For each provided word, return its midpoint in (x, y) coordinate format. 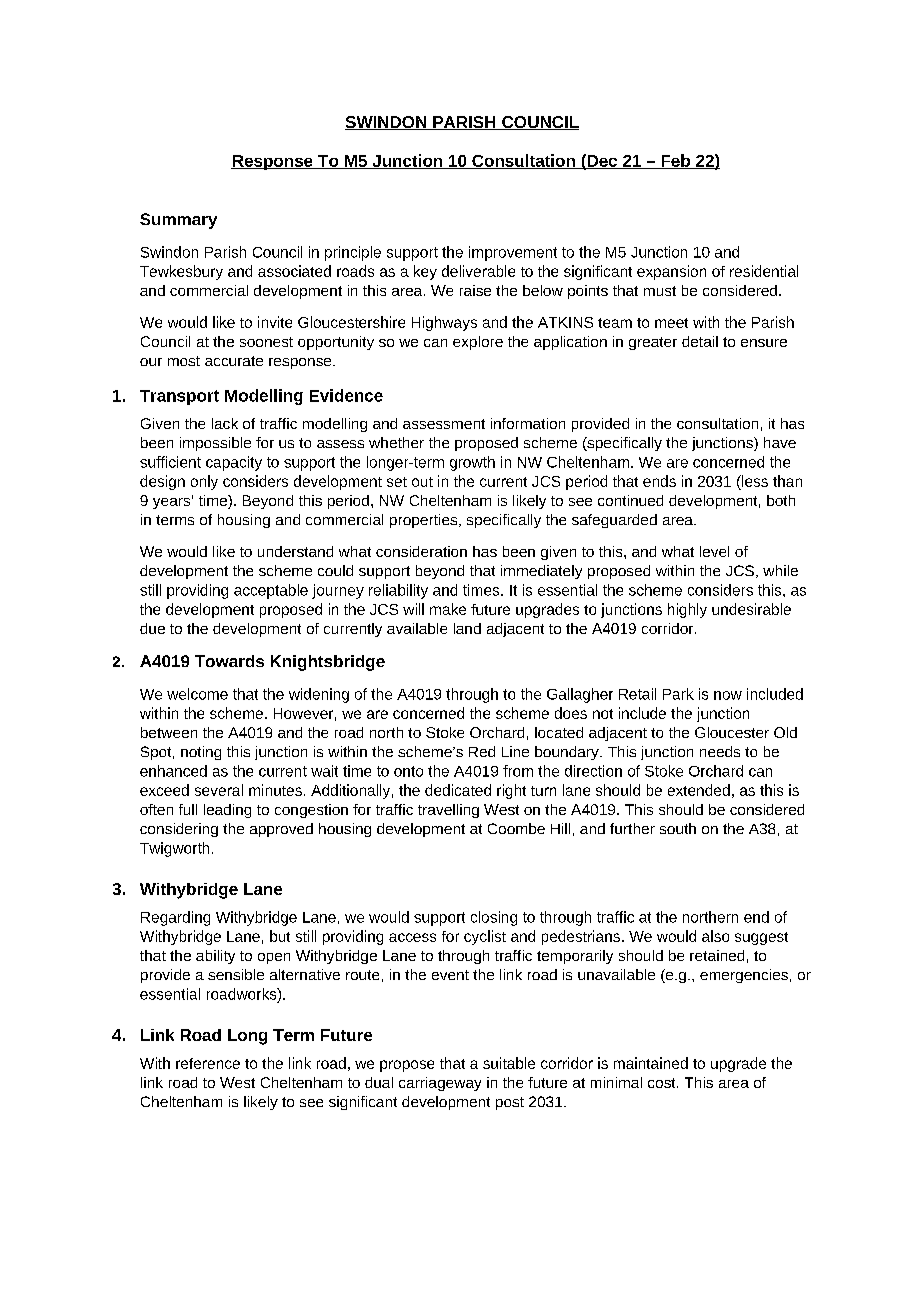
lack (225, 423)
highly (687, 610)
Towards (229, 661)
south (678, 828)
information (528, 423)
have (780, 442)
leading (227, 811)
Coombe (516, 828)
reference (208, 1063)
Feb (675, 161)
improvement (513, 253)
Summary (178, 221)
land (467, 628)
